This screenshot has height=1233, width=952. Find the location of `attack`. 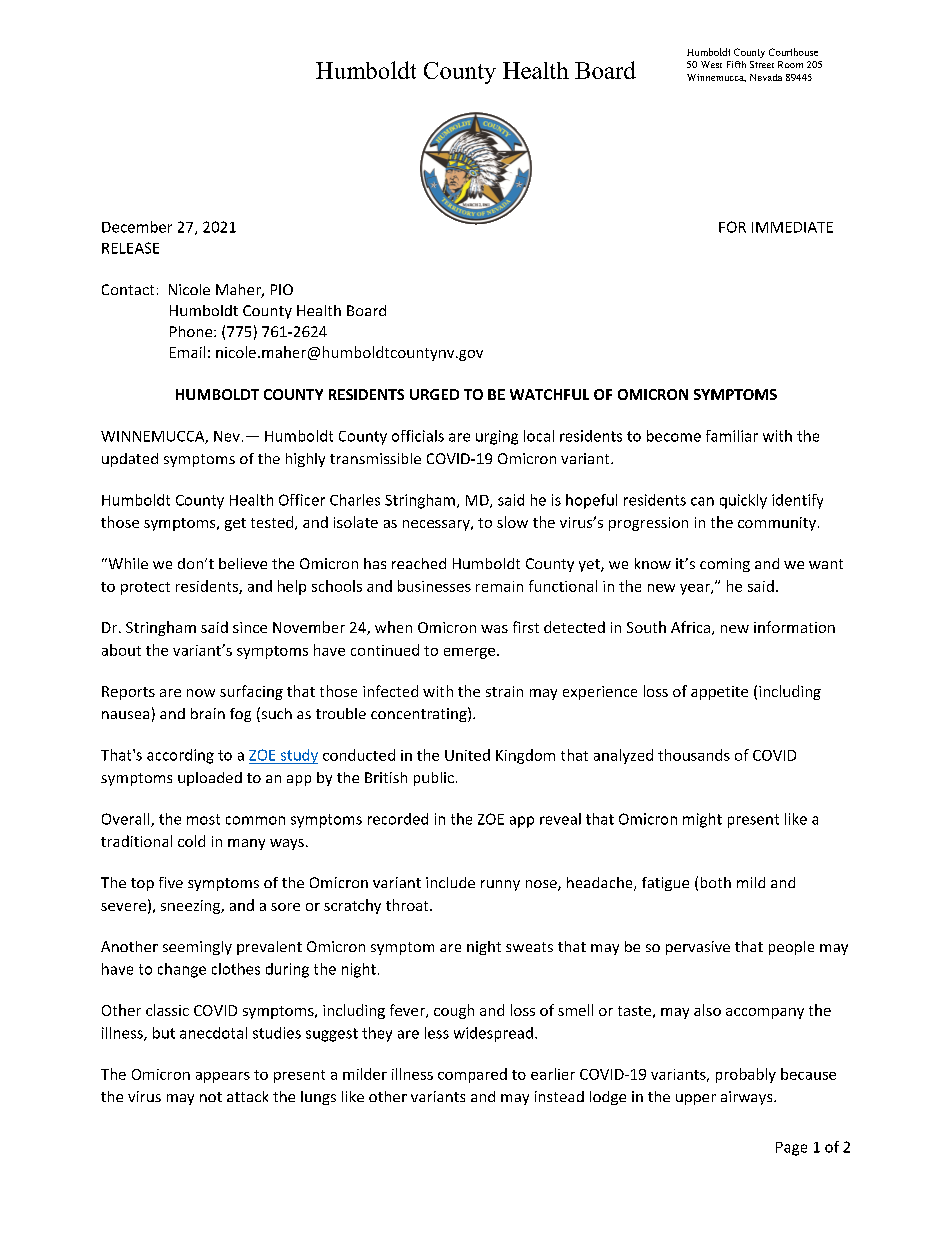

attack is located at coordinates (247, 1096).
